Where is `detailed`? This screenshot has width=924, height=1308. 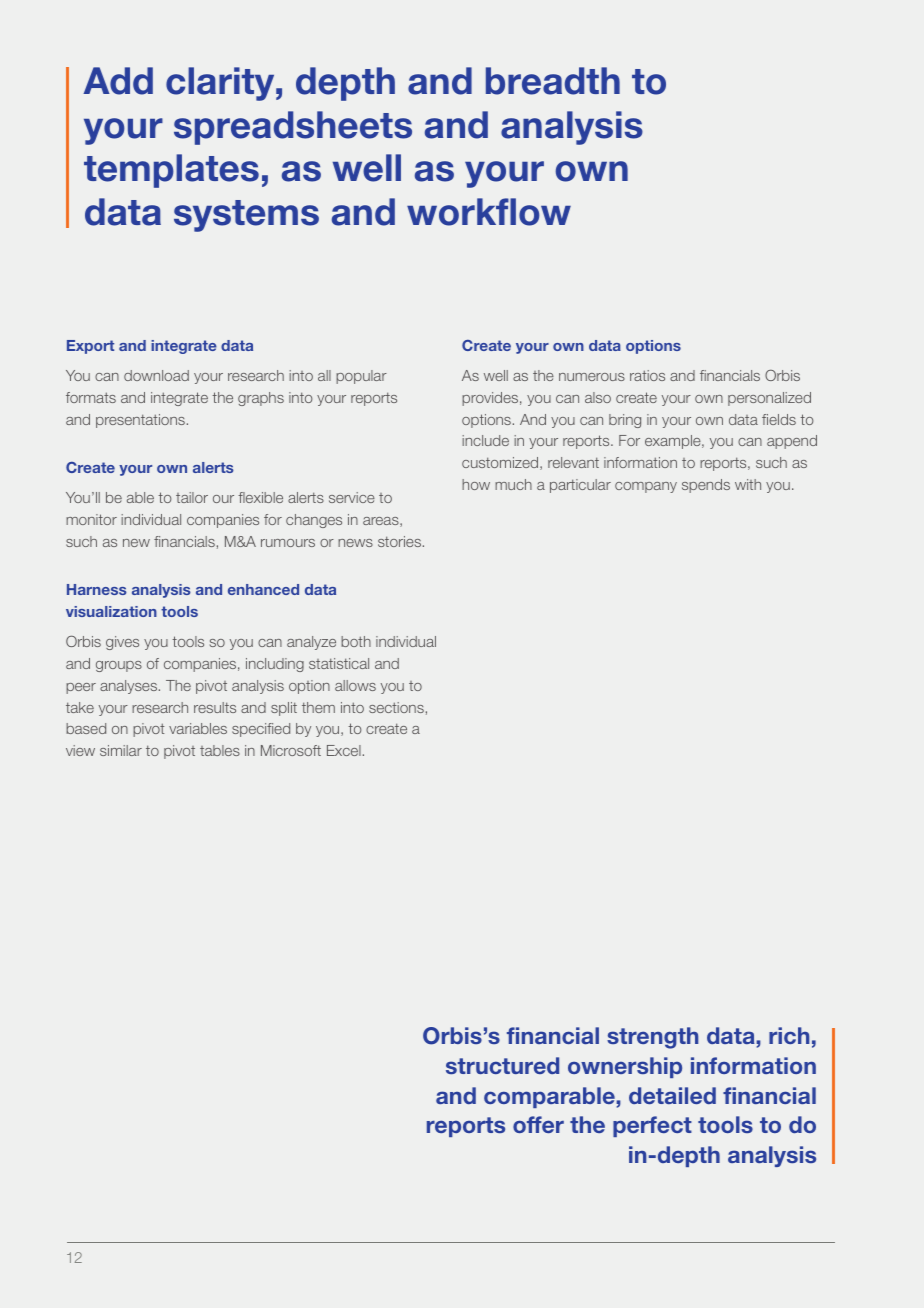 detailed is located at coordinates (672, 1095).
